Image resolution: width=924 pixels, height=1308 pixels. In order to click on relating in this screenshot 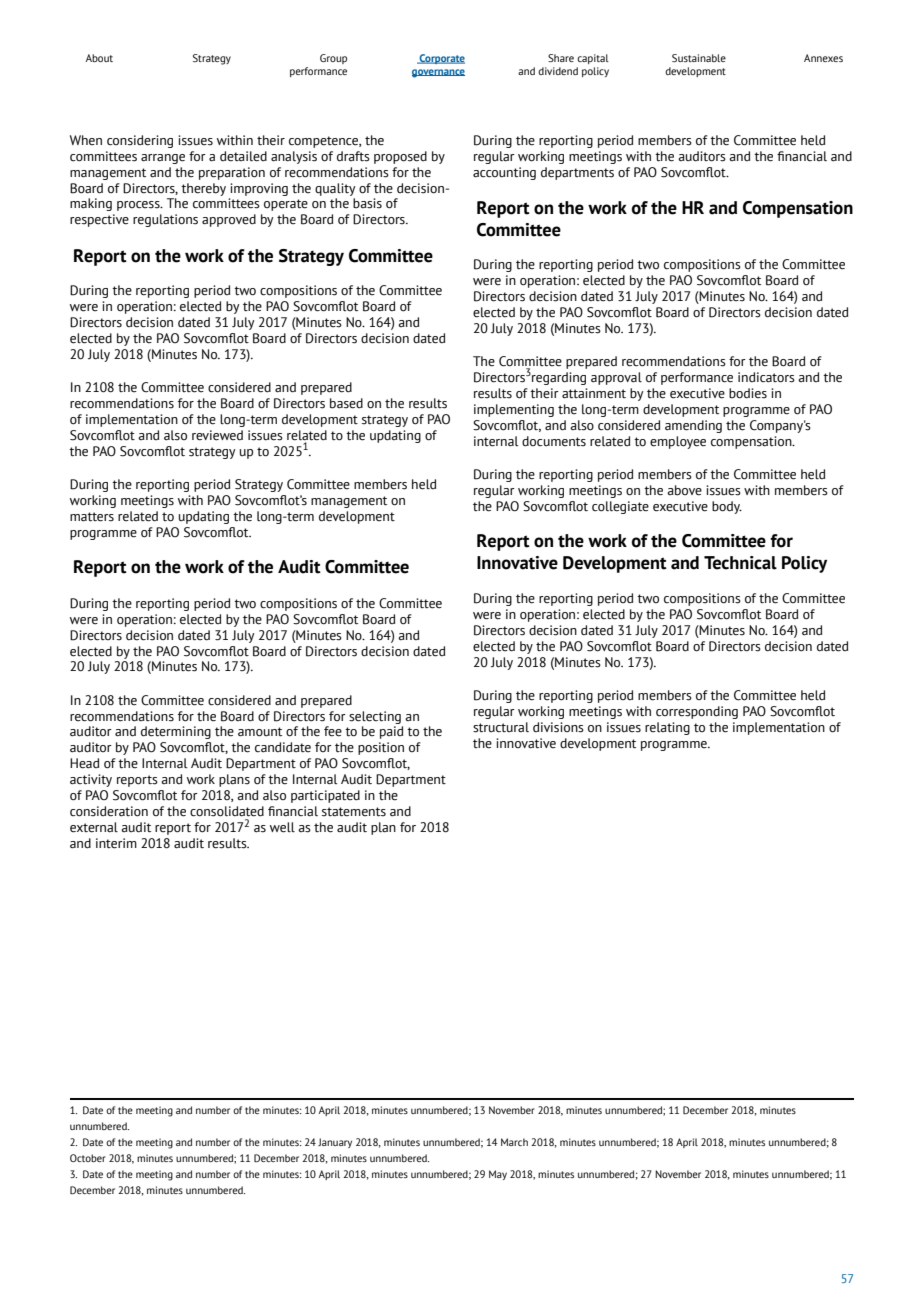, I will do `click(667, 728)`.
